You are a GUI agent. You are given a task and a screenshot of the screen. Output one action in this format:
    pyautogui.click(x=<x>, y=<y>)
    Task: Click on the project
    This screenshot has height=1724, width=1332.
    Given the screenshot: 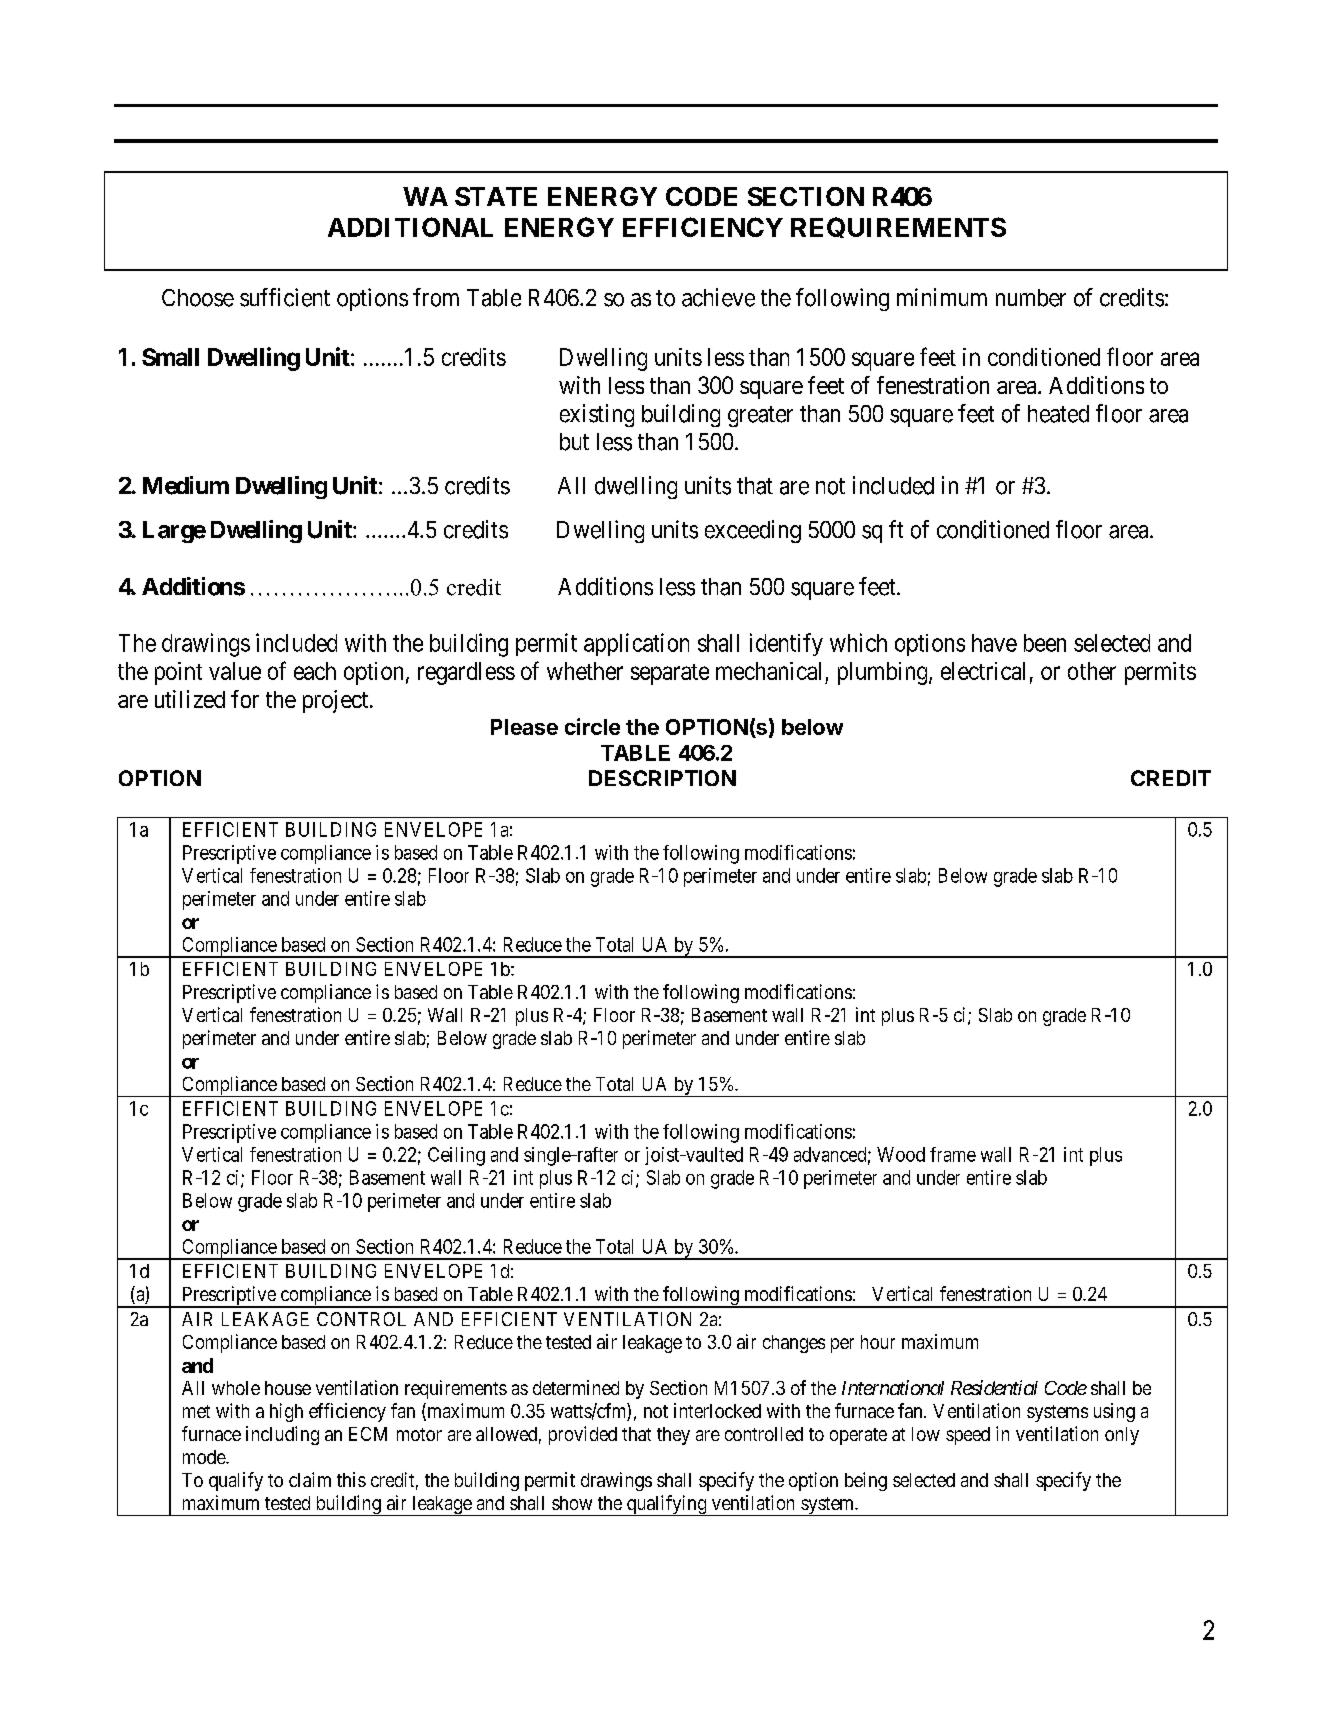 What is the action you would take?
    pyautogui.click(x=337, y=701)
